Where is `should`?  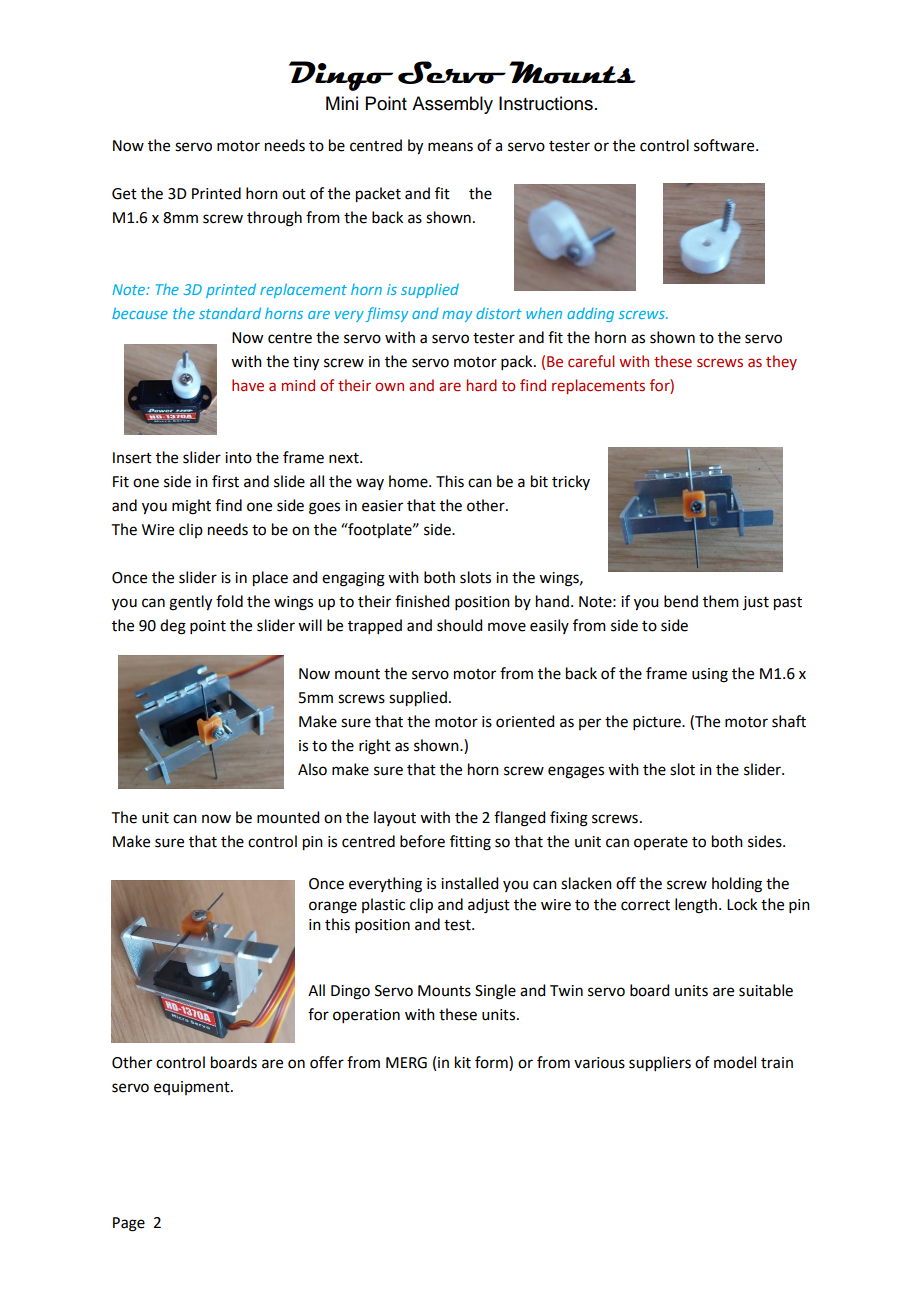 should is located at coordinates (459, 625).
